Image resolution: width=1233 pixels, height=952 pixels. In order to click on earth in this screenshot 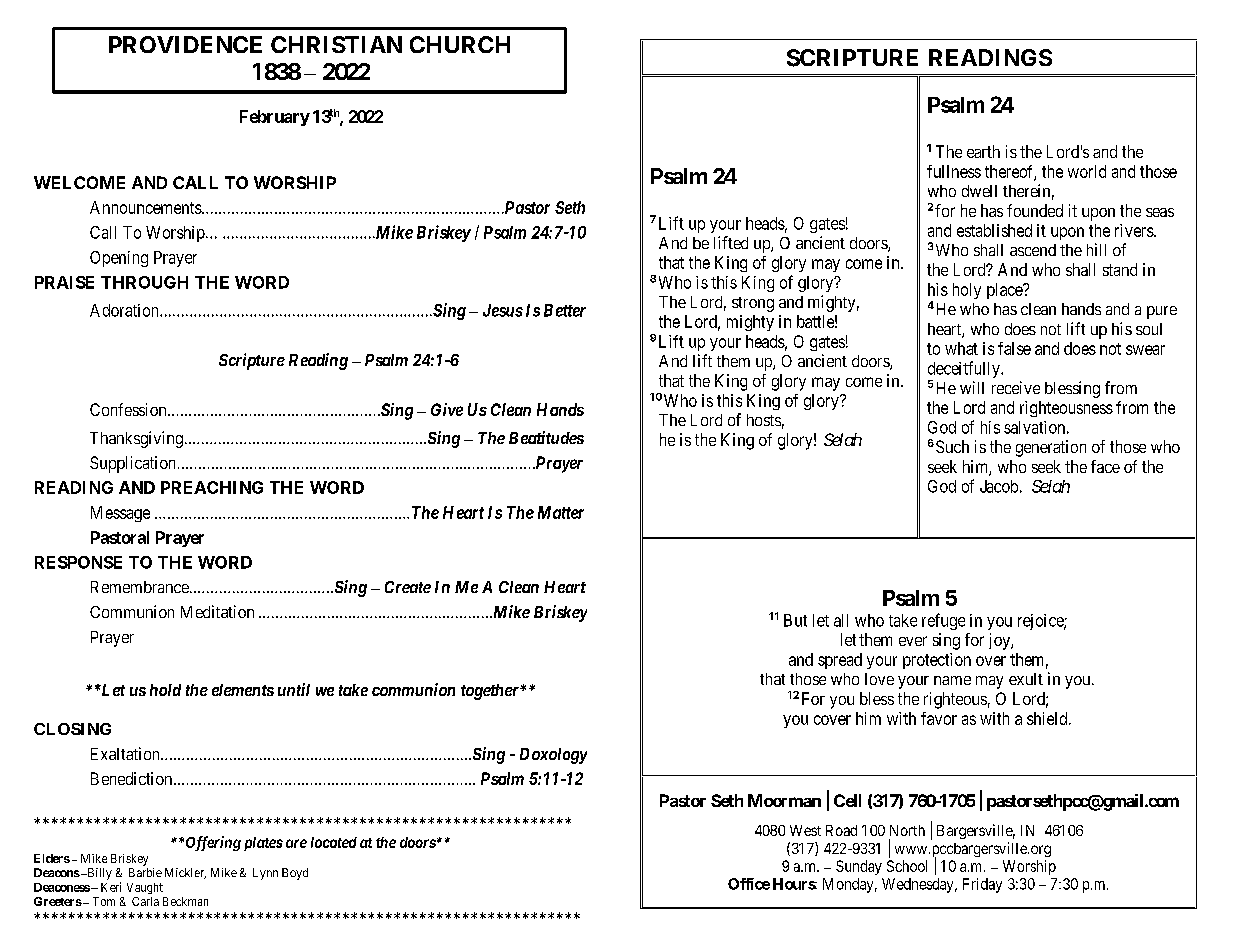, I will do `click(983, 151)`.
